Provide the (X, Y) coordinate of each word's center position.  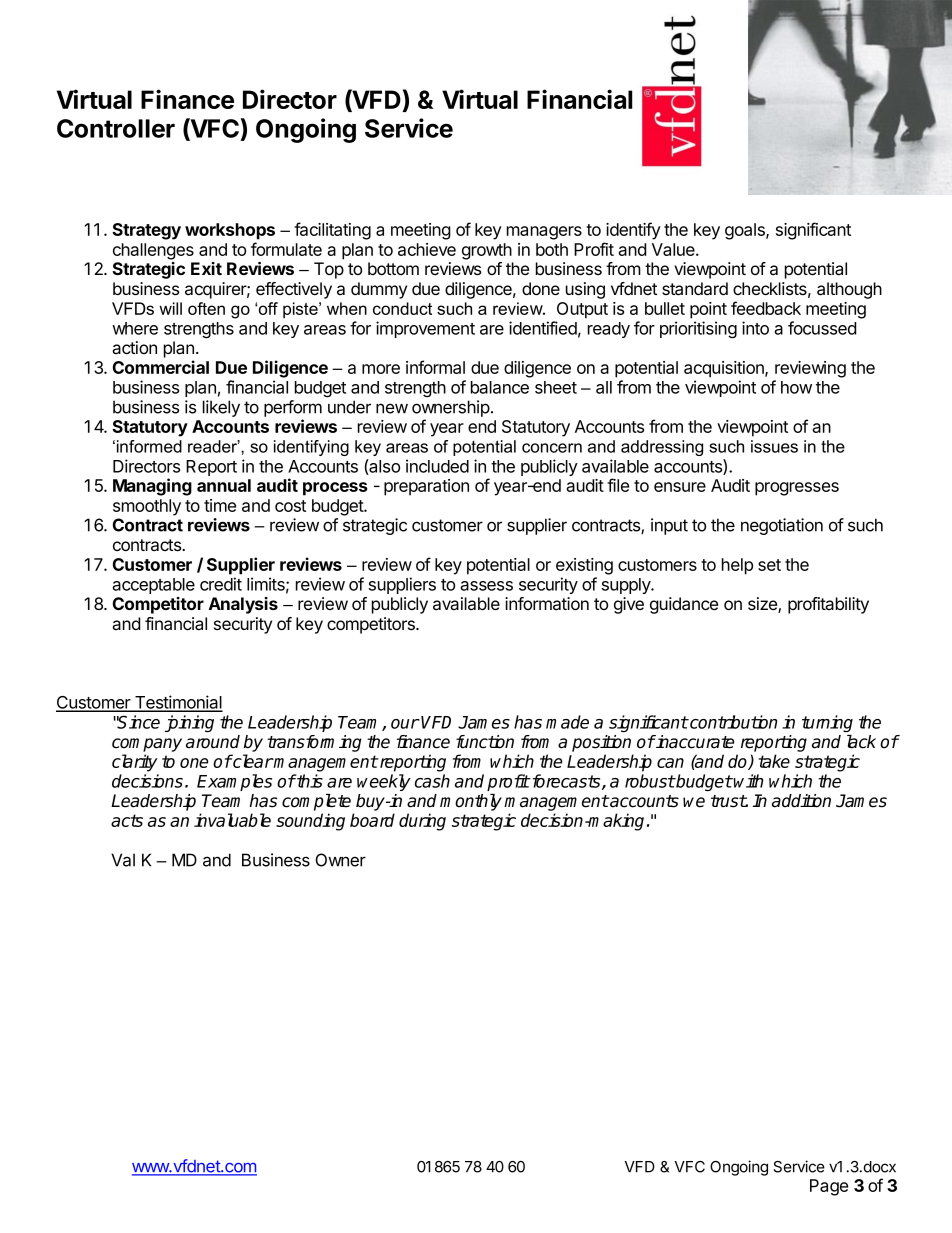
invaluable (232, 820)
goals (746, 231)
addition (801, 801)
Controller (116, 128)
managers (544, 233)
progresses (797, 489)
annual (224, 485)
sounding (310, 822)
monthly (471, 802)
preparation (426, 487)
